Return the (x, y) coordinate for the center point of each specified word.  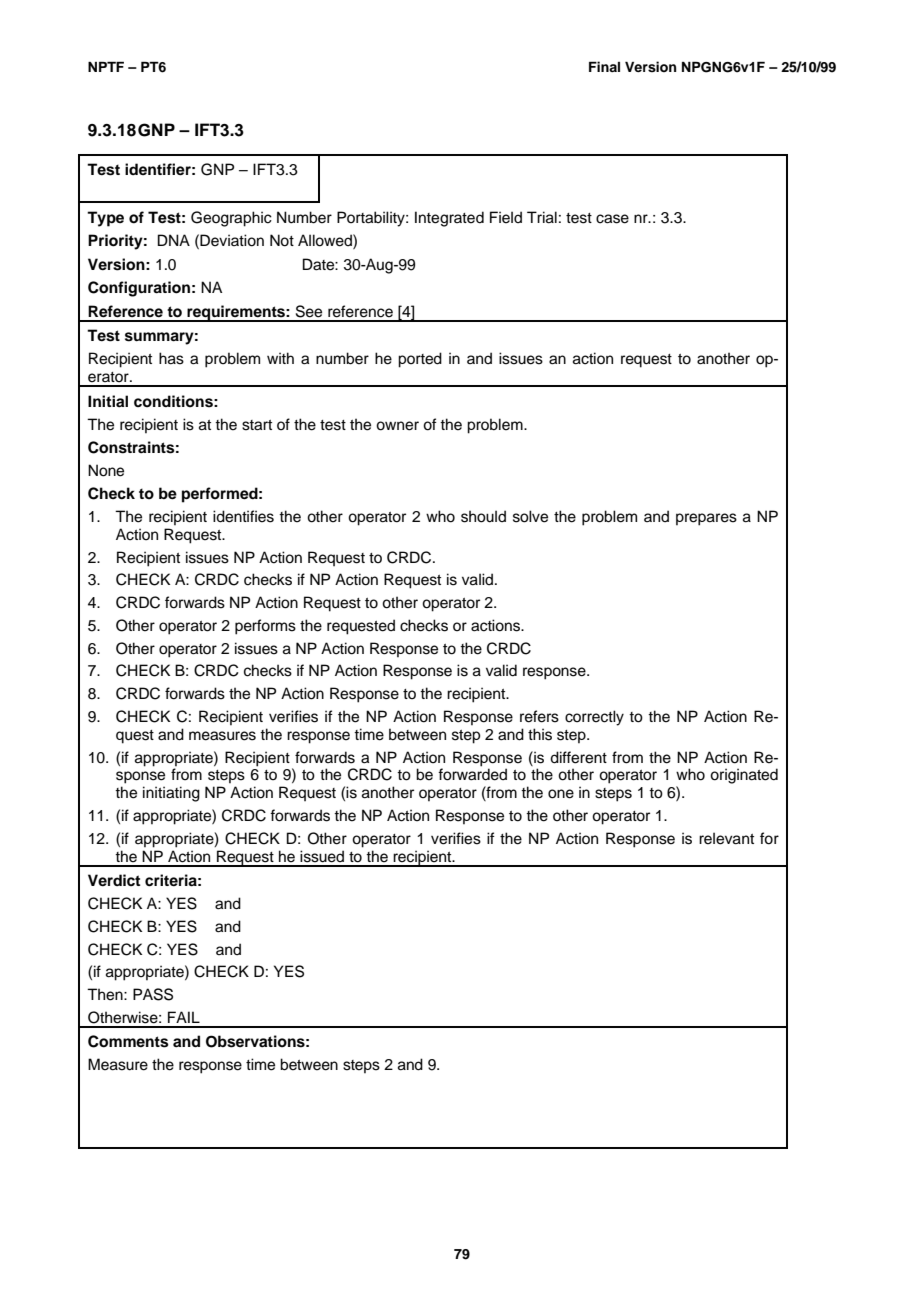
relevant (726, 838)
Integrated (449, 219)
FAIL (184, 1017)
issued (322, 856)
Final (604, 66)
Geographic (231, 219)
